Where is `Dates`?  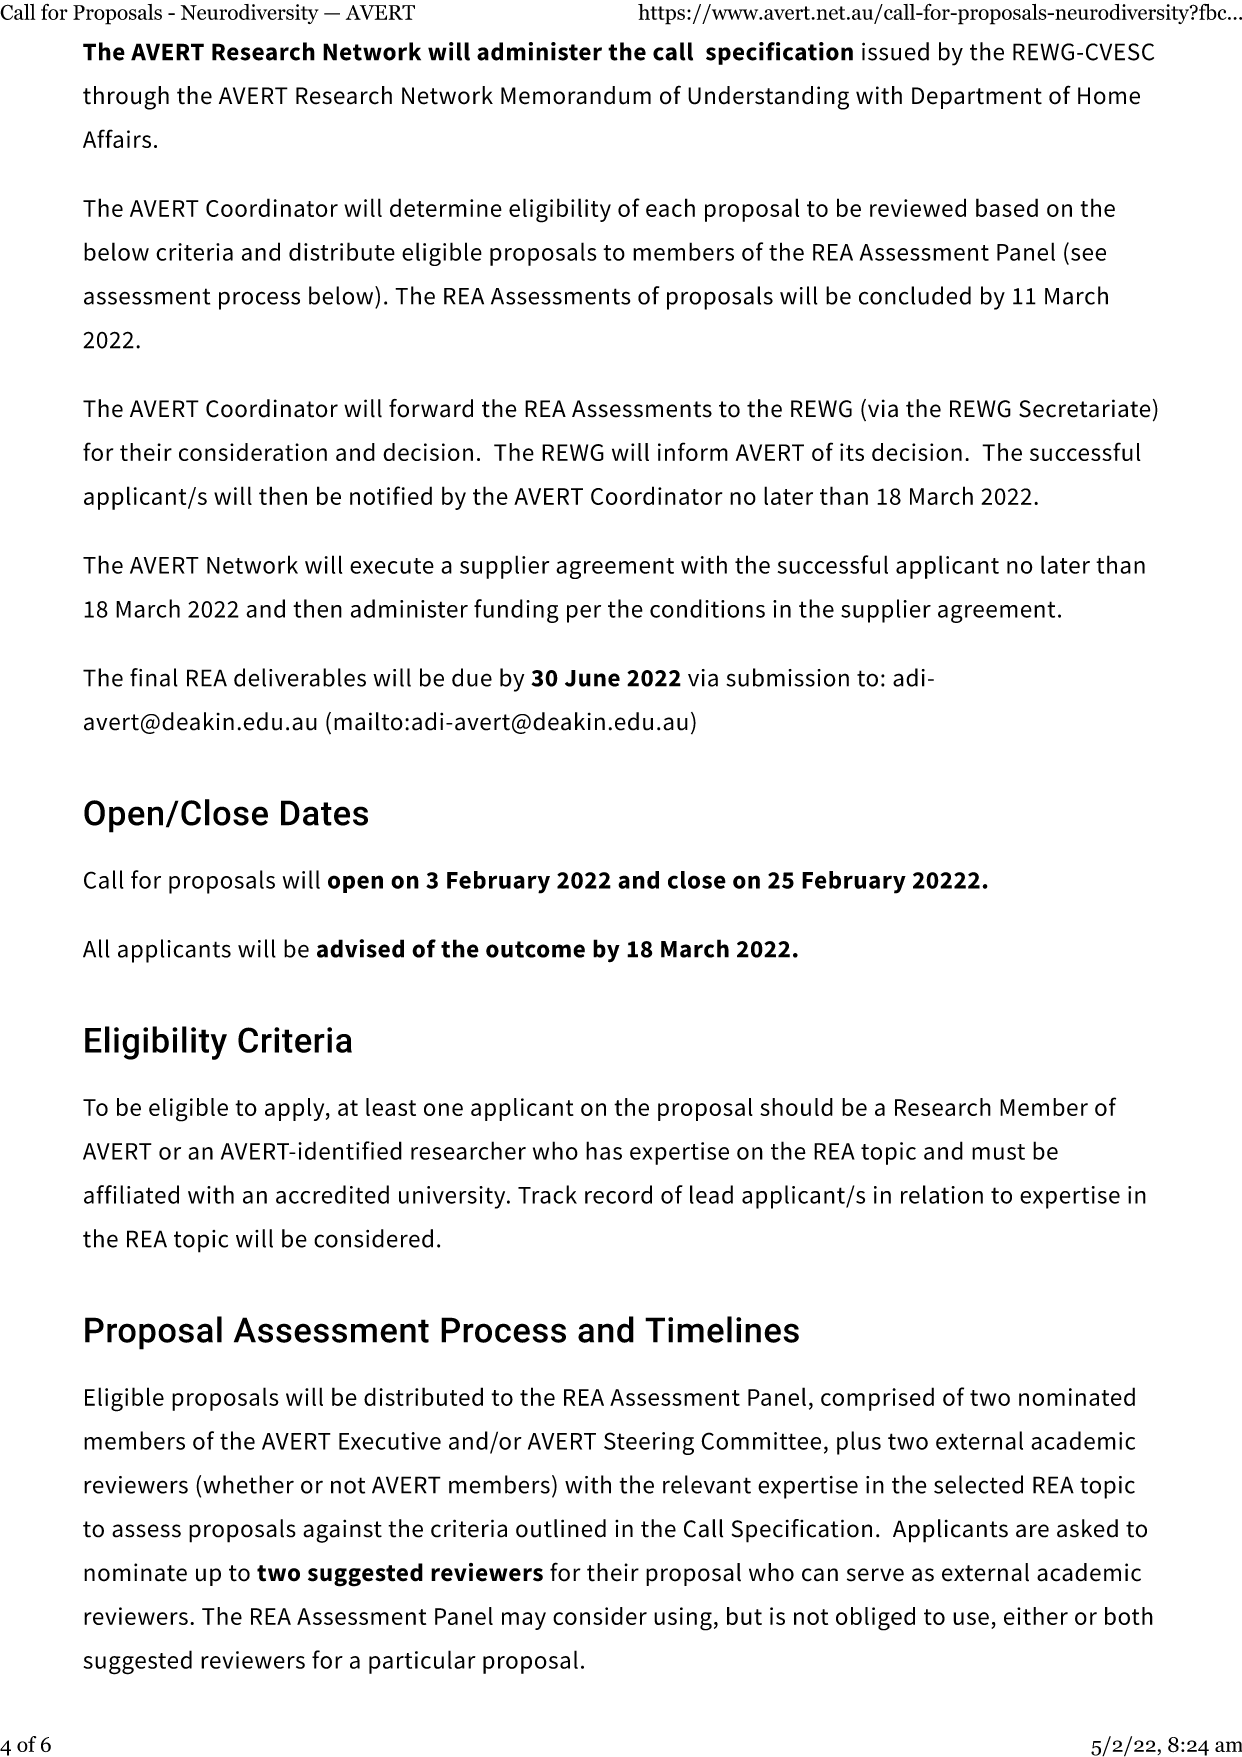
Dates is located at coordinates (324, 813).
